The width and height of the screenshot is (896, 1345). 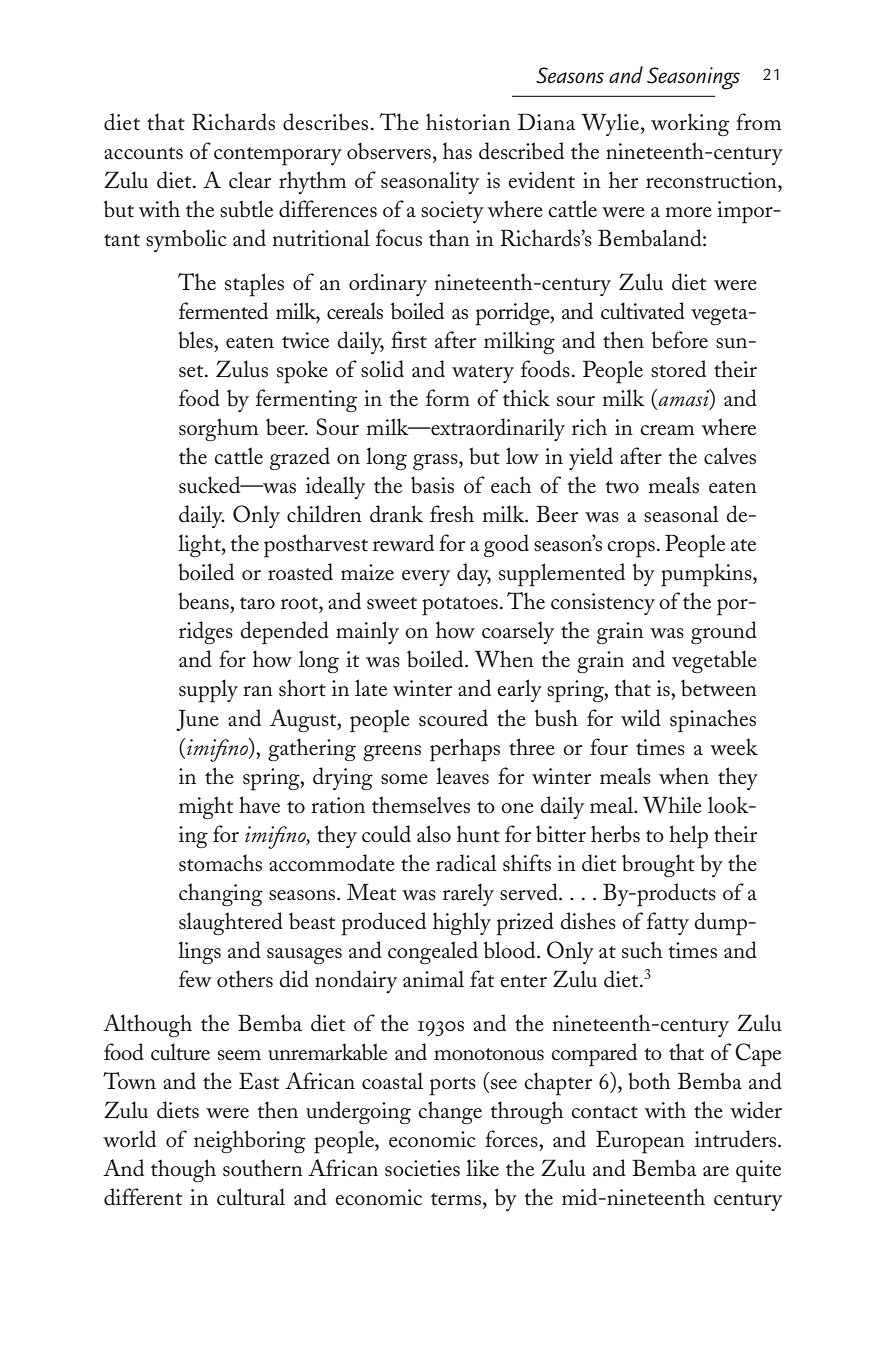 I want to click on European, so click(x=640, y=1142).
